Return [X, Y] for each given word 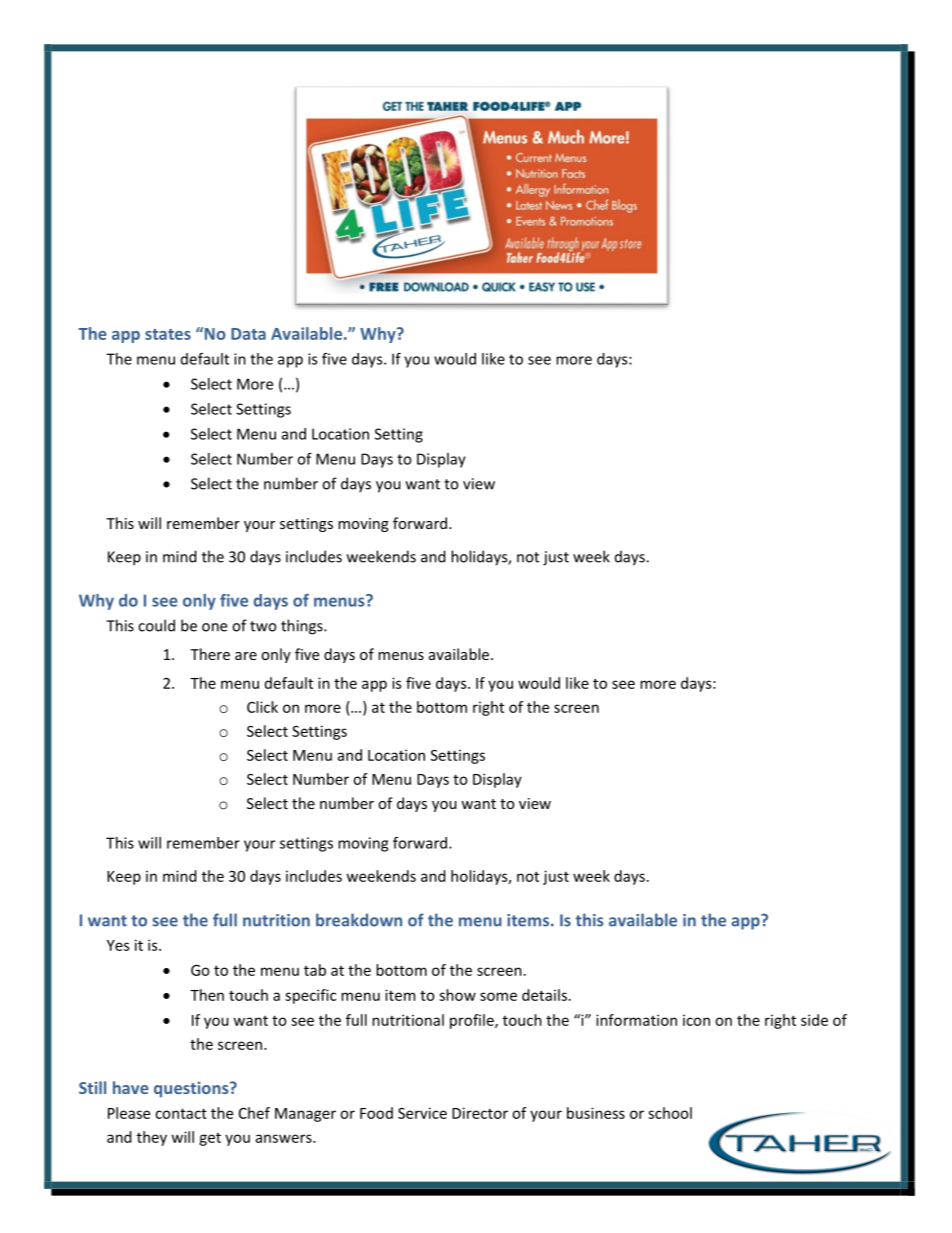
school [670, 1113]
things [303, 627]
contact [181, 1113]
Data [248, 334]
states [168, 334]
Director [480, 1113]
